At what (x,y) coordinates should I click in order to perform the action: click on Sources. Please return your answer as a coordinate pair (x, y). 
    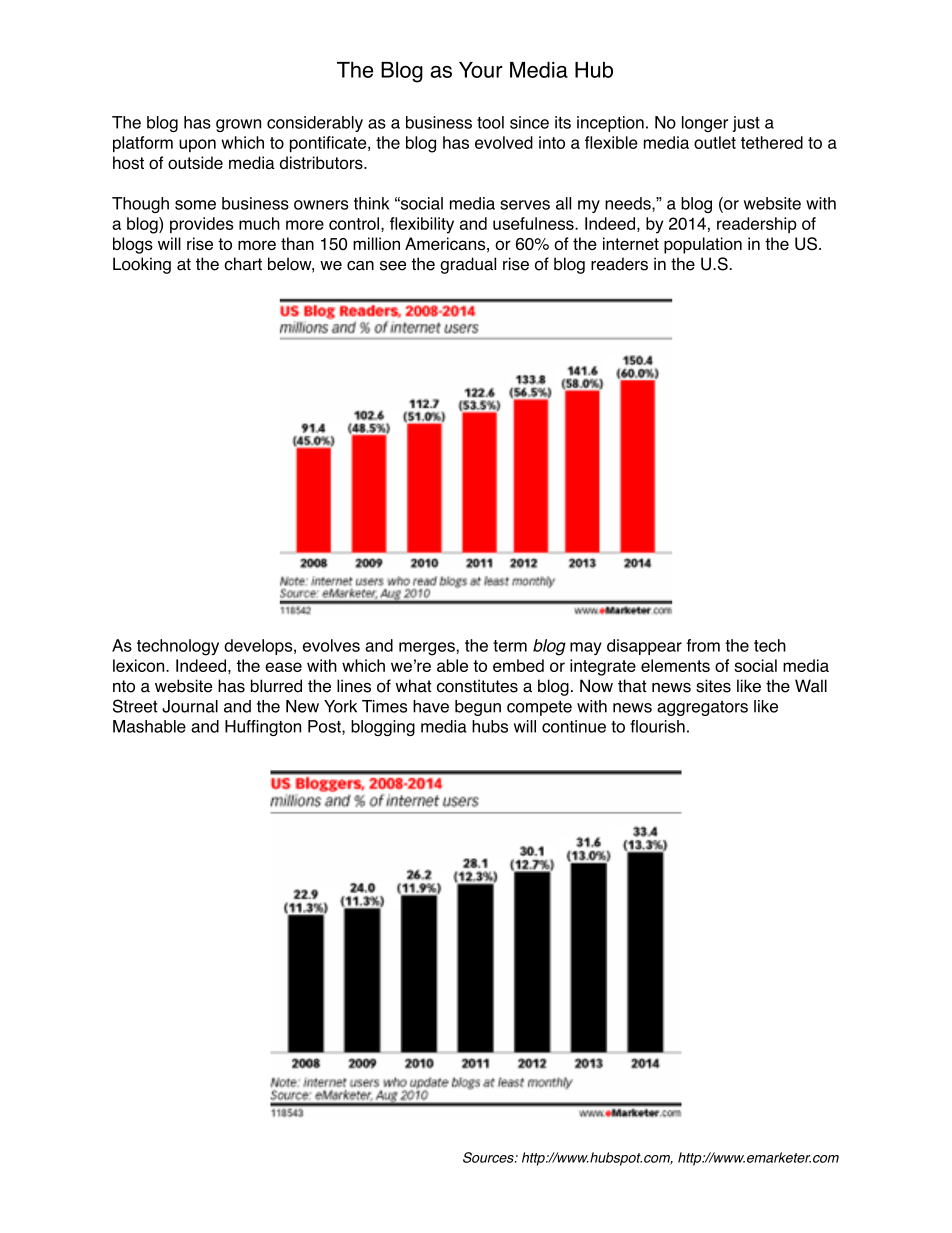
    Looking at the image, I should click on (489, 1157).
